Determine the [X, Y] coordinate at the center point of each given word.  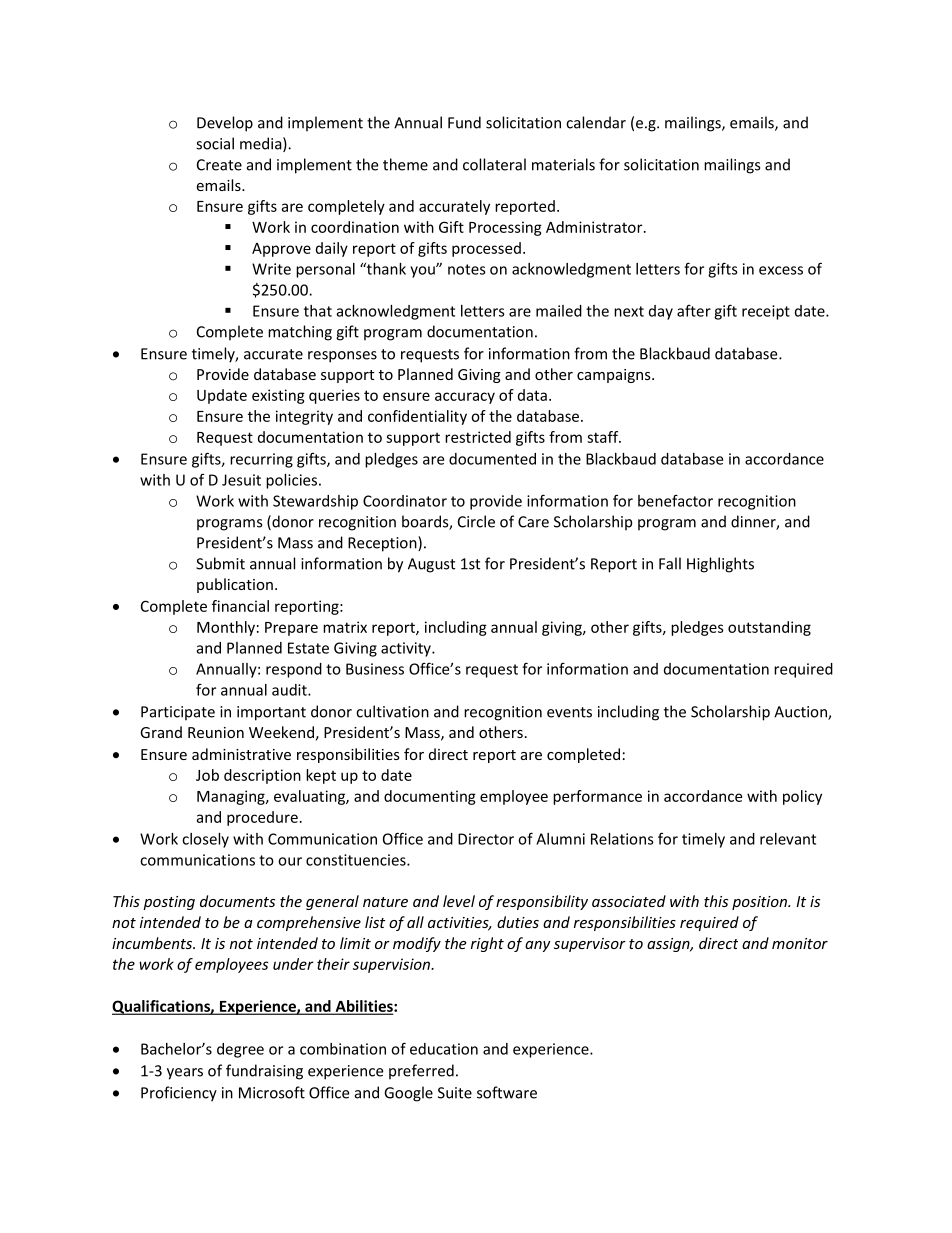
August [431, 565]
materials [563, 164]
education [444, 1049]
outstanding [769, 628]
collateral [494, 164]
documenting [430, 797]
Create [219, 165]
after [694, 310]
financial [240, 606]
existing [278, 396]
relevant [788, 839]
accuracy [465, 398]
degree [240, 1050]
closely [205, 840]
